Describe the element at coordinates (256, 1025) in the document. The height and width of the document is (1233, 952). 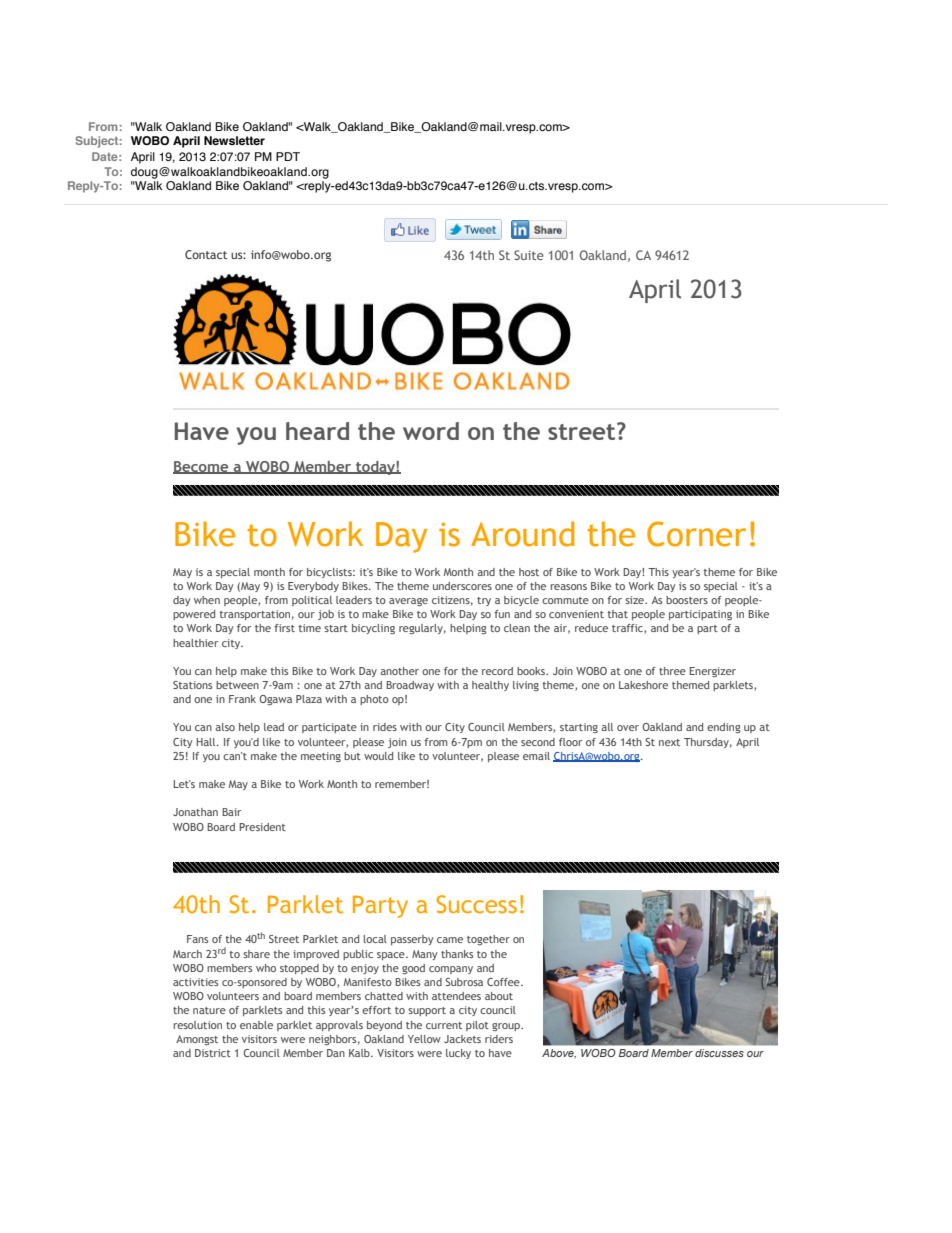
I see `enable` at that location.
